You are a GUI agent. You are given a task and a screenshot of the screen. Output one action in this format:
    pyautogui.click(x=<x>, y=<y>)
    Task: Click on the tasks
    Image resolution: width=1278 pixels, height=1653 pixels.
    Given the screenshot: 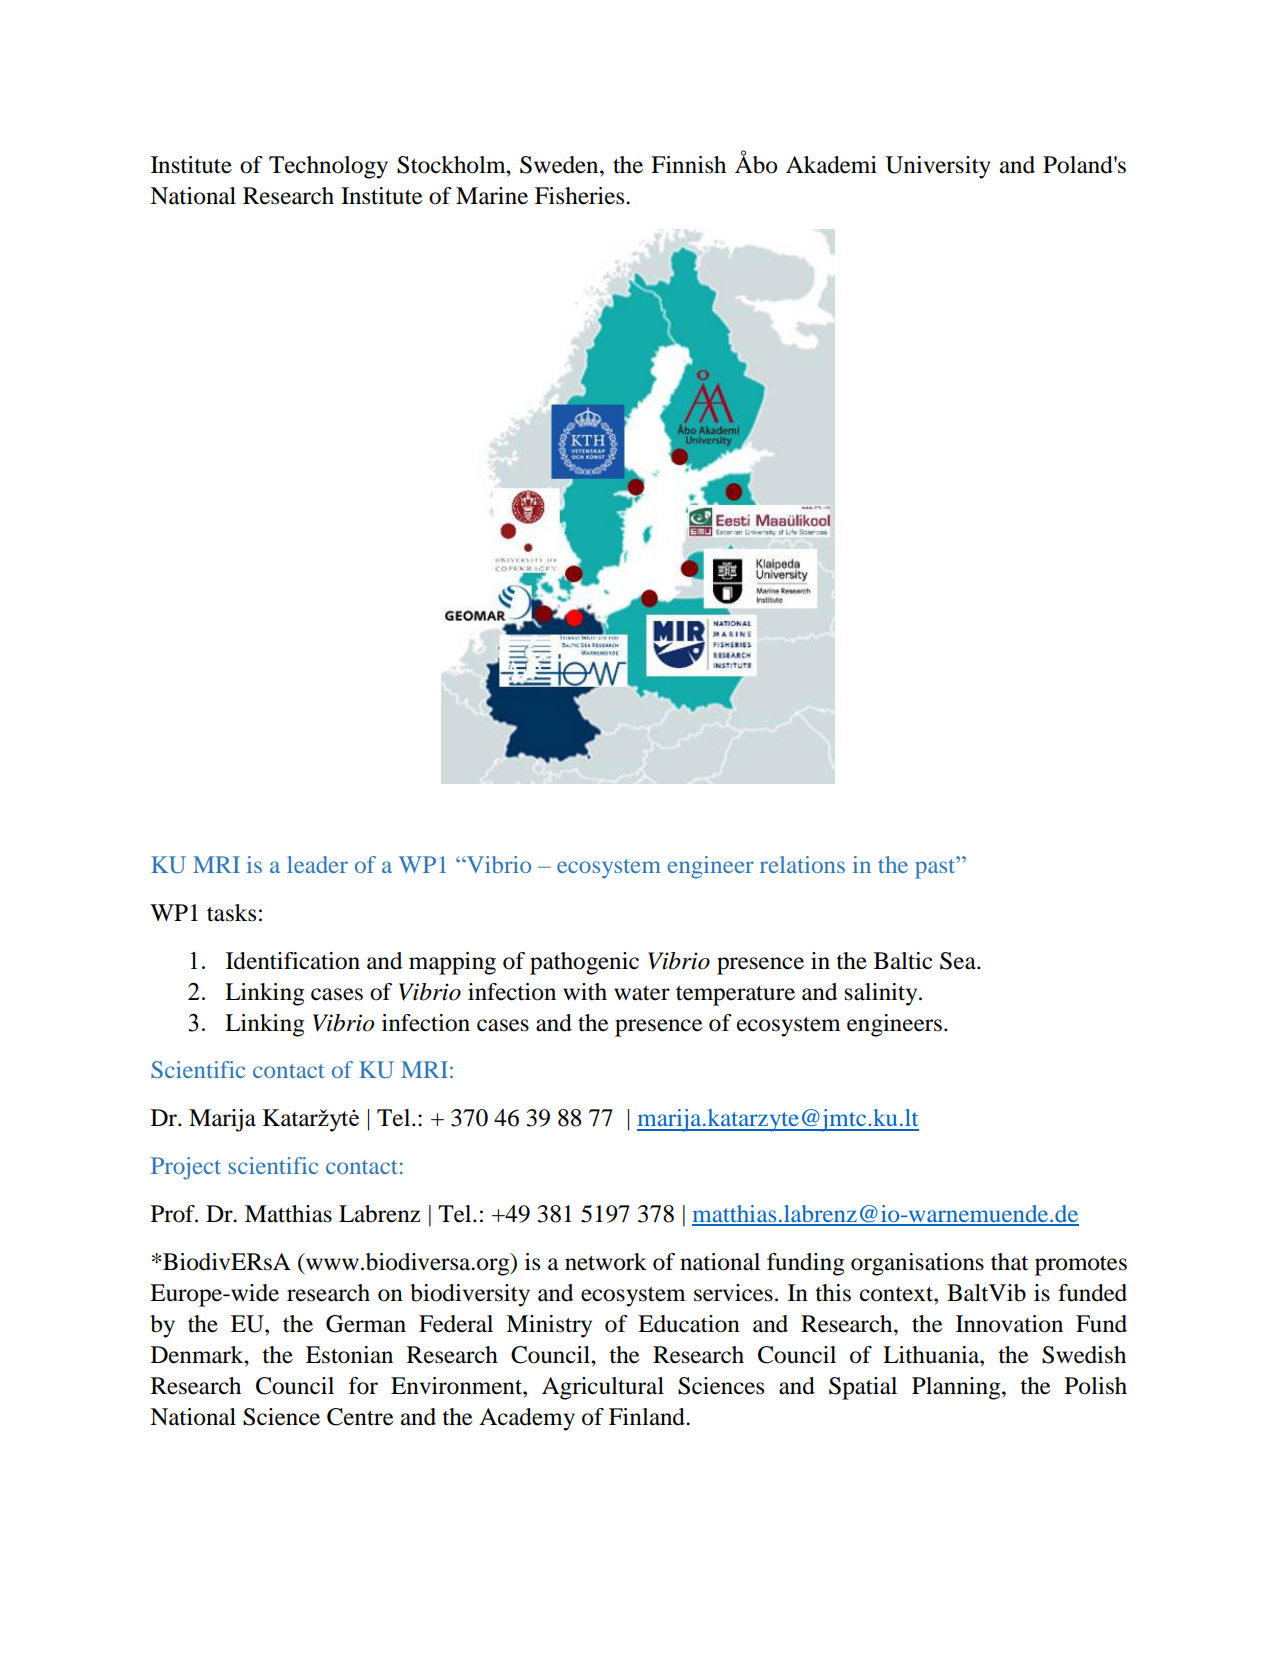 What is the action you would take?
    pyautogui.click(x=231, y=913)
